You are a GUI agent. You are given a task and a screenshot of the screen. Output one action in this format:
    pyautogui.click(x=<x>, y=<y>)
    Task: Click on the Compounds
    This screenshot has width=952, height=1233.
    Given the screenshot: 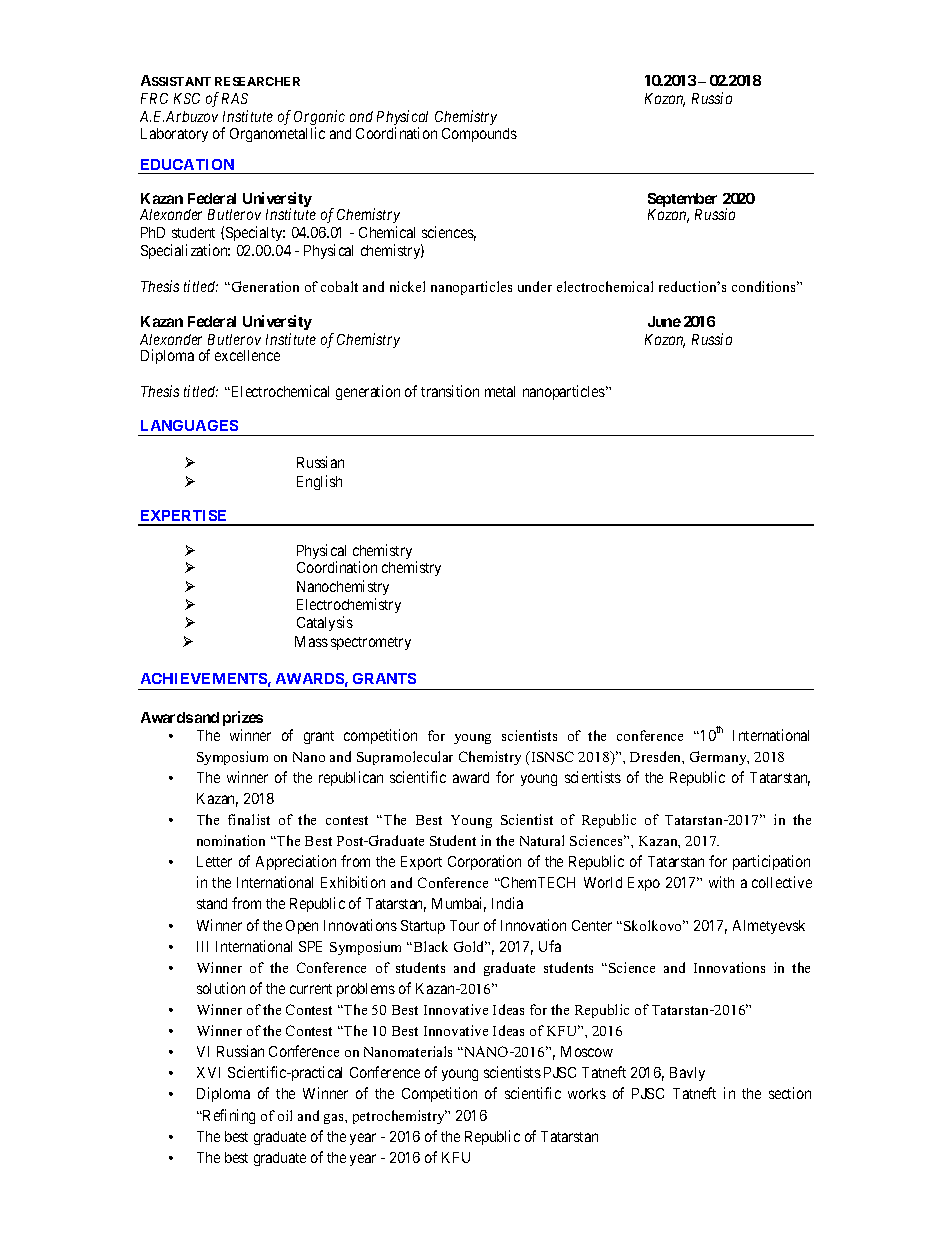 What is the action you would take?
    pyautogui.click(x=479, y=135)
